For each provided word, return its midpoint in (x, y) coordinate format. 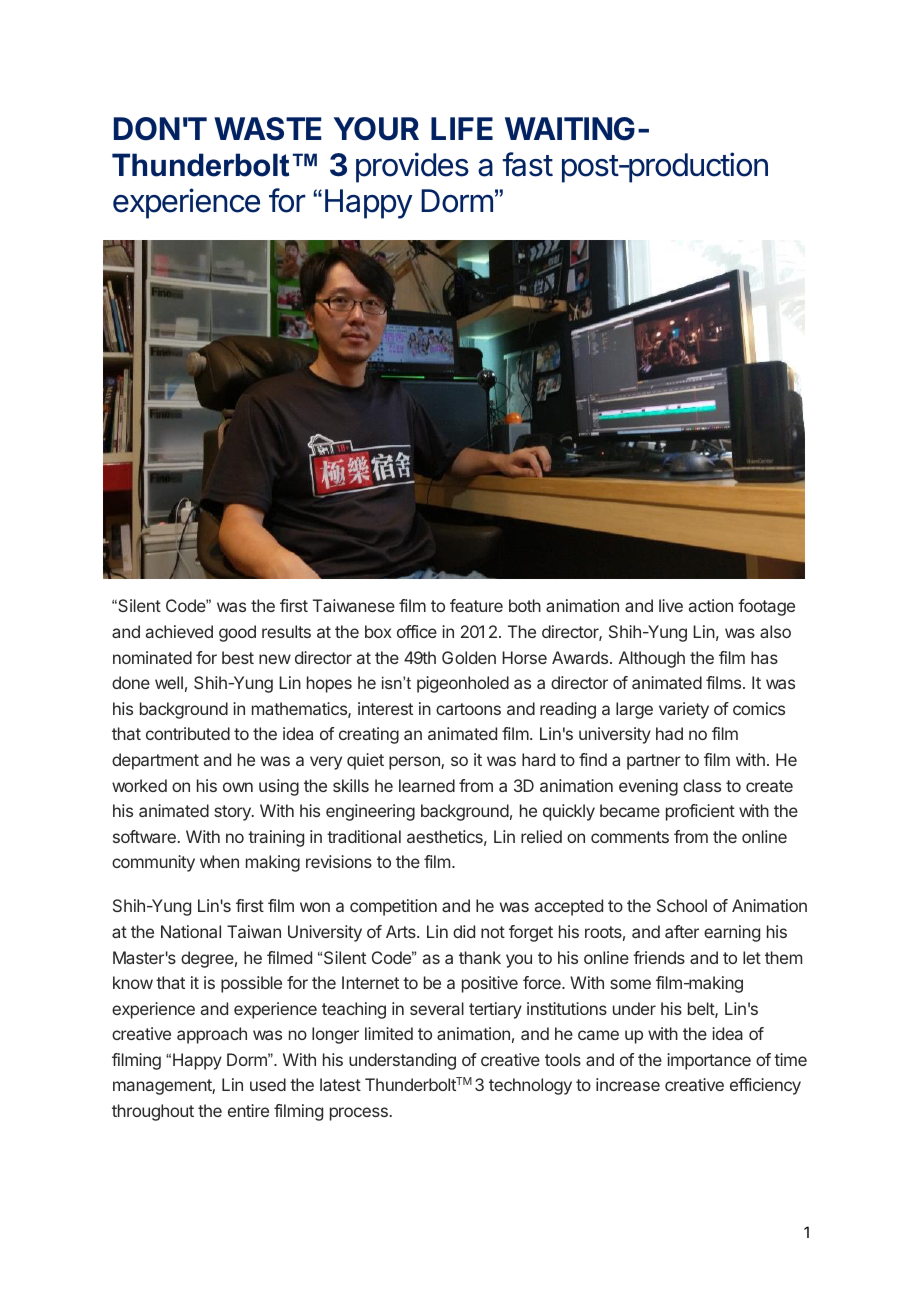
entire (248, 1110)
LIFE (462, 128)
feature (476, 605)
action (711, 605)
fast (528, 164)
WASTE (268, 129)
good (237, 633)
